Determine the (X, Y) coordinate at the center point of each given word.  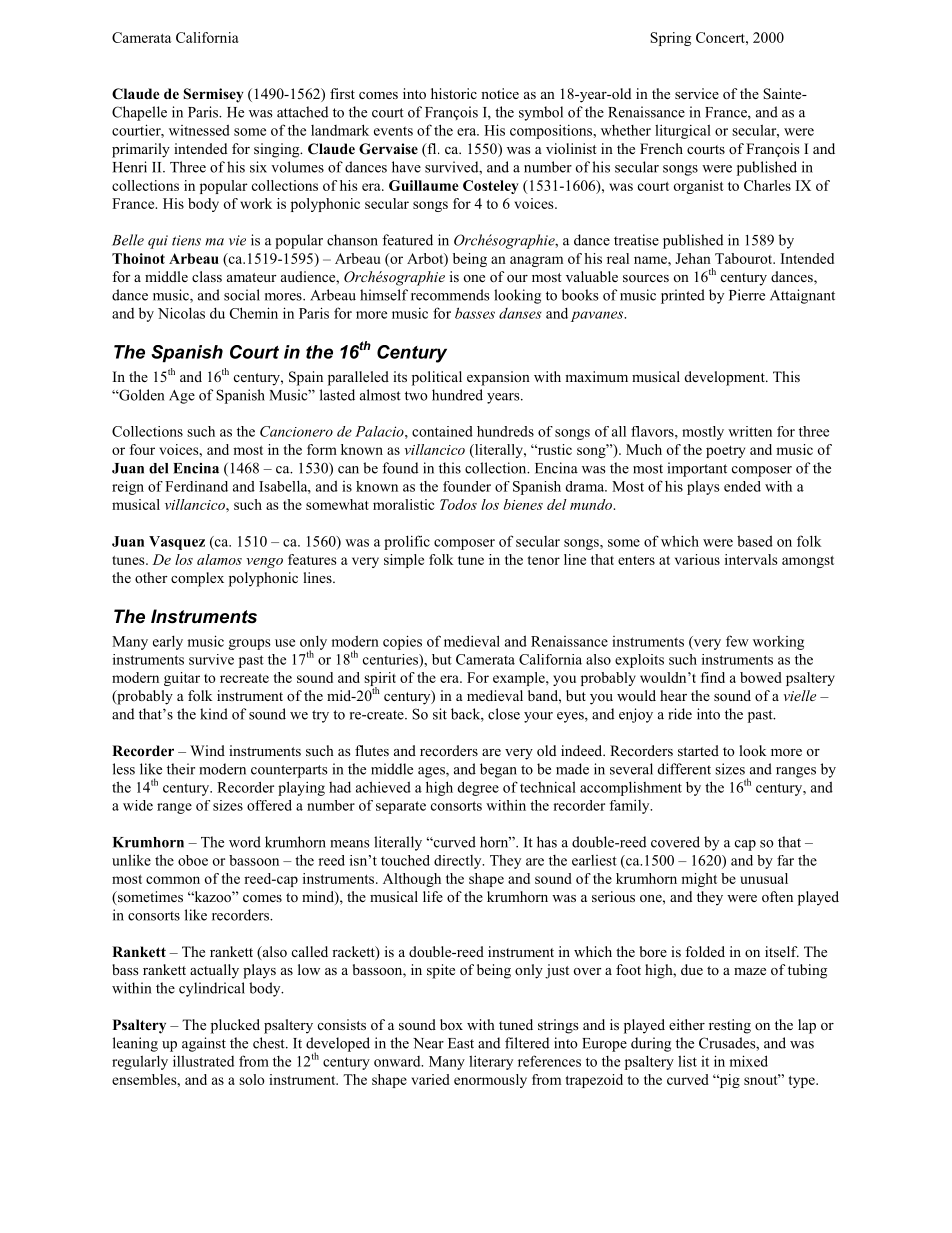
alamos (219, 559)
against (204, 1044)
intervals (751, 559)
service (697, 93)
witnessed (199, 130)
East (461, 1043)
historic (454, 93)
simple (404, 561)
